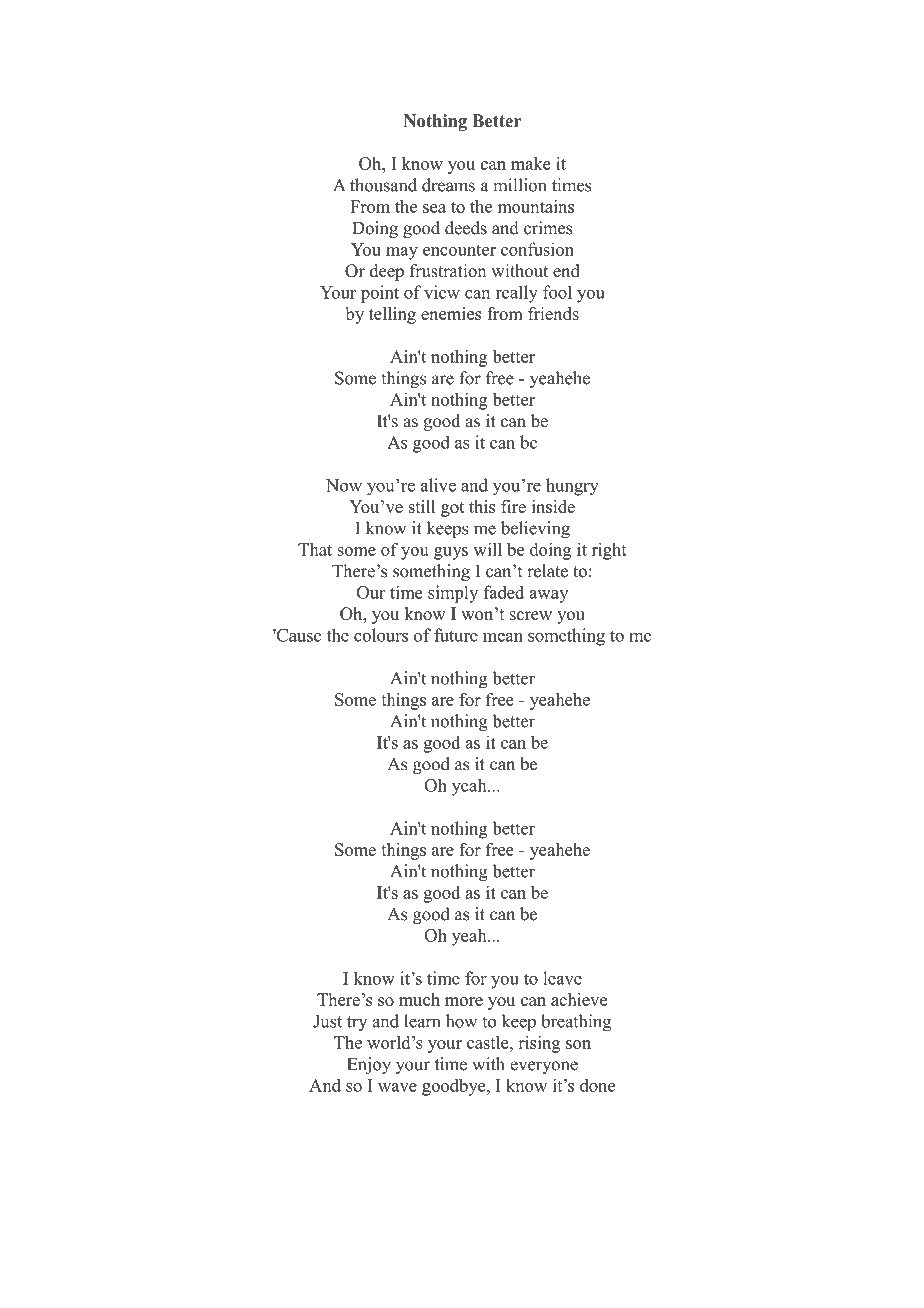 The width and height of the screenshot is (924, 1308). I want to click on hungry, so click(572, 487).
